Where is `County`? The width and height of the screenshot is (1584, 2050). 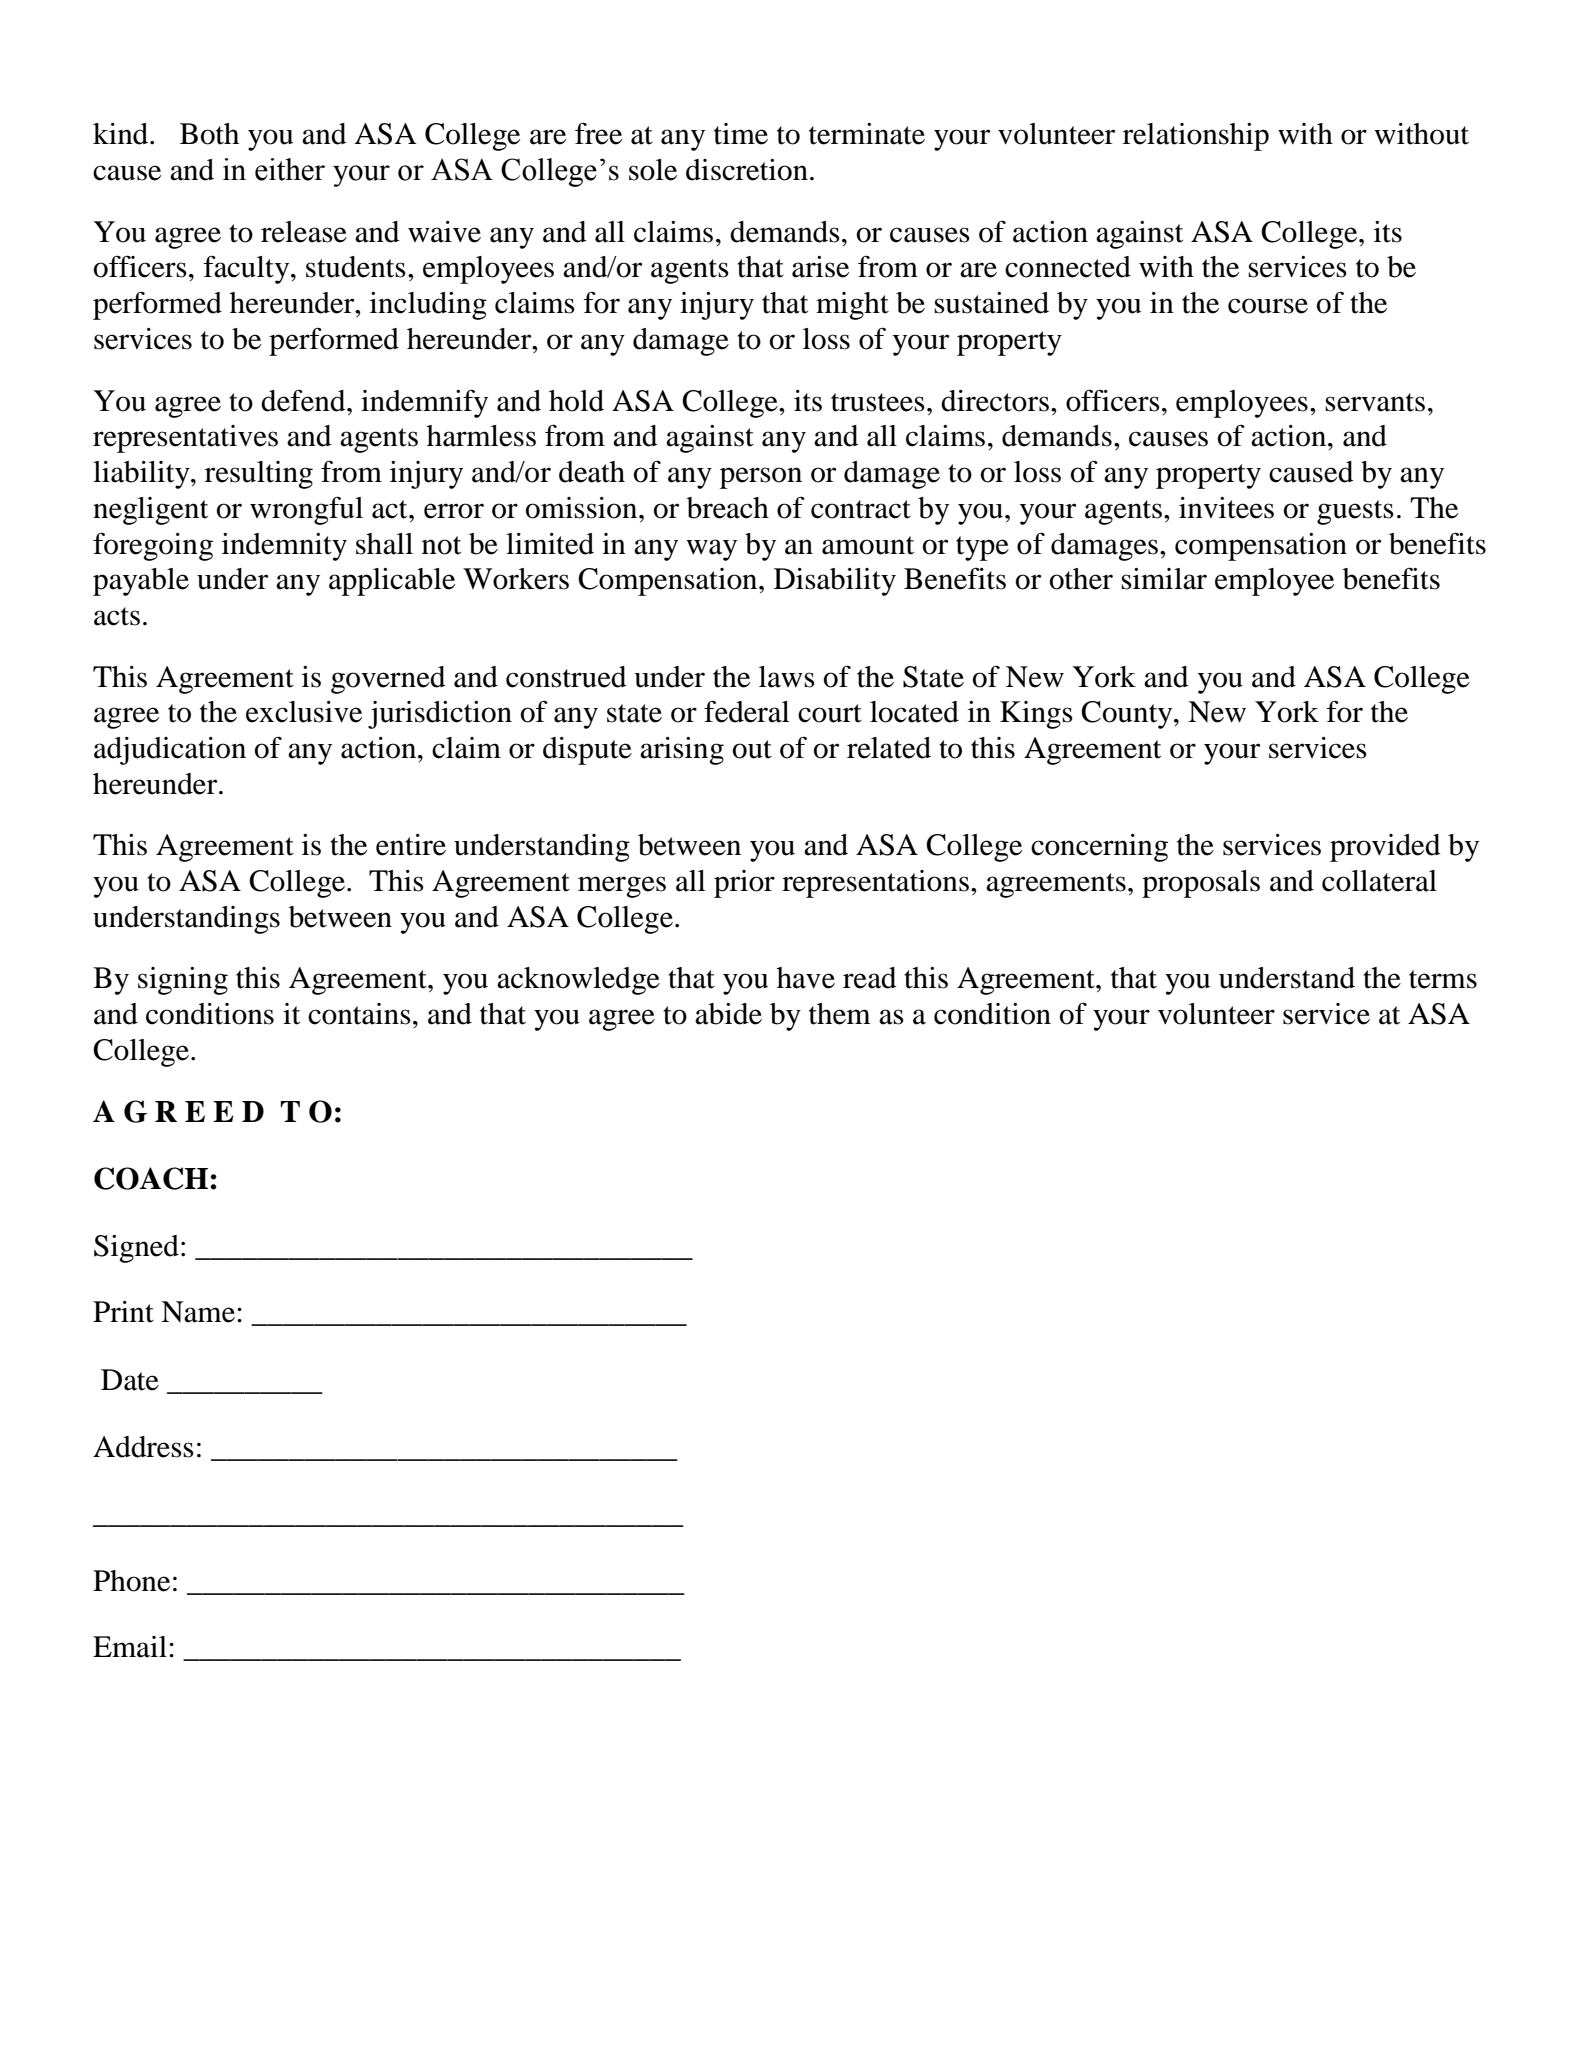 County is located at coordinates (1128, 715).
